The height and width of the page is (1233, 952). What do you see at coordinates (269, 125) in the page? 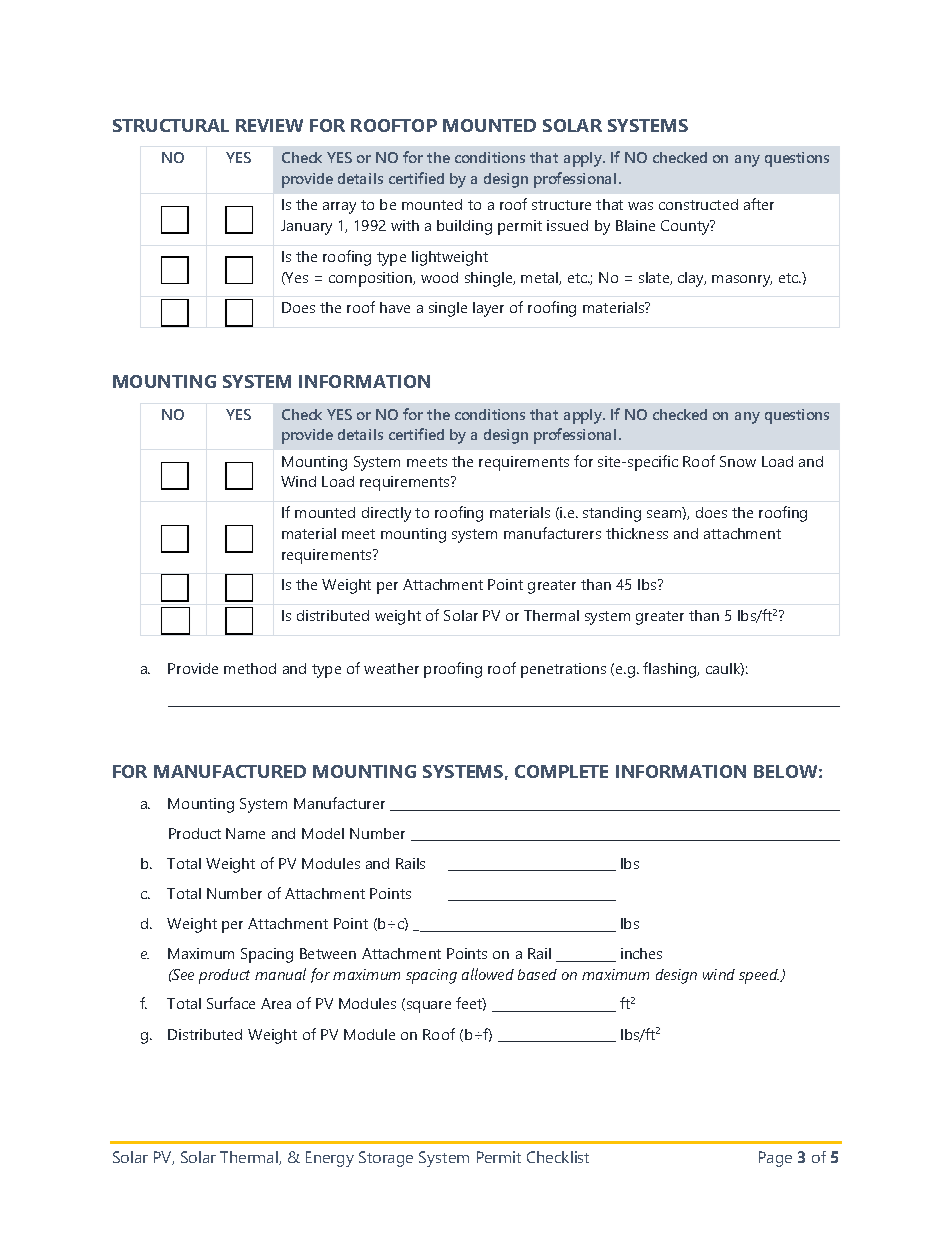
I see `REVIEW` at bounding box center [269, 125].
